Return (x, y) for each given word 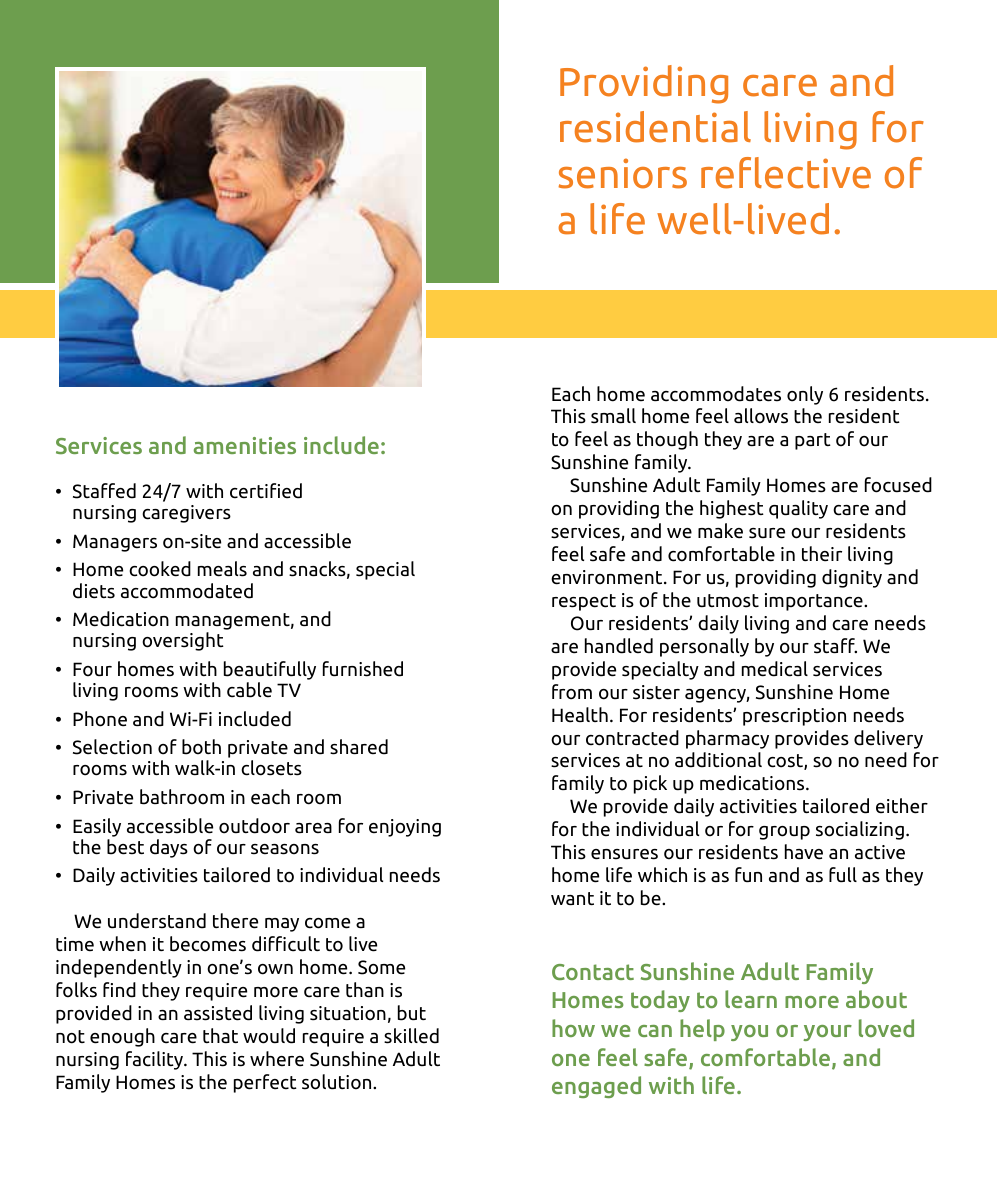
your (827, 1033)
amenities (245, 445)
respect (584, 602)
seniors (623, 173)
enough (122, 1037)
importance (815, 602)
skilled (411, 1036)
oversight (183, 641)
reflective (786, 173)
